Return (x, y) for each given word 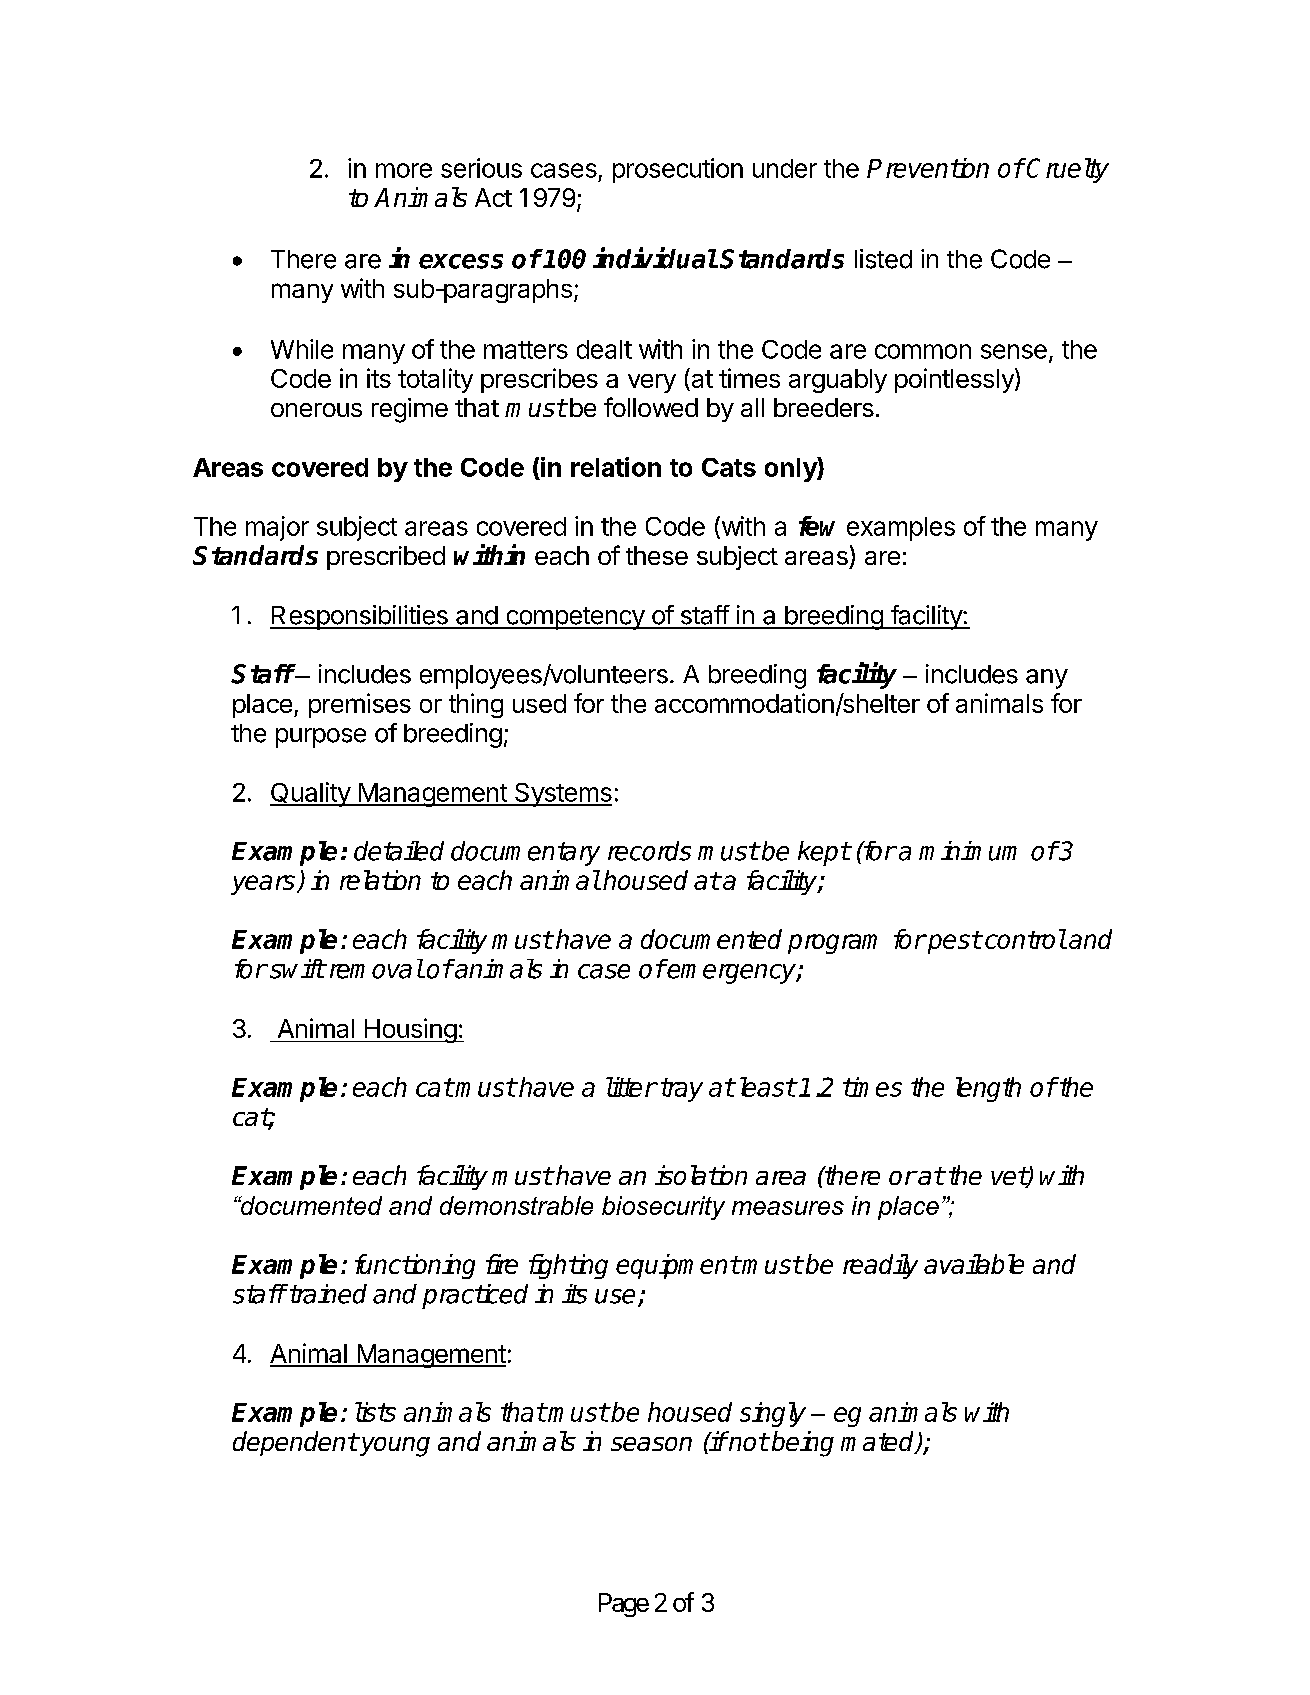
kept (824, 853)
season (651, 1444)
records (649, 851)
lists (375, 1412)
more (404, 170)
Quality (311, 794)
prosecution (678, 170)
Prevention (928, 168)
